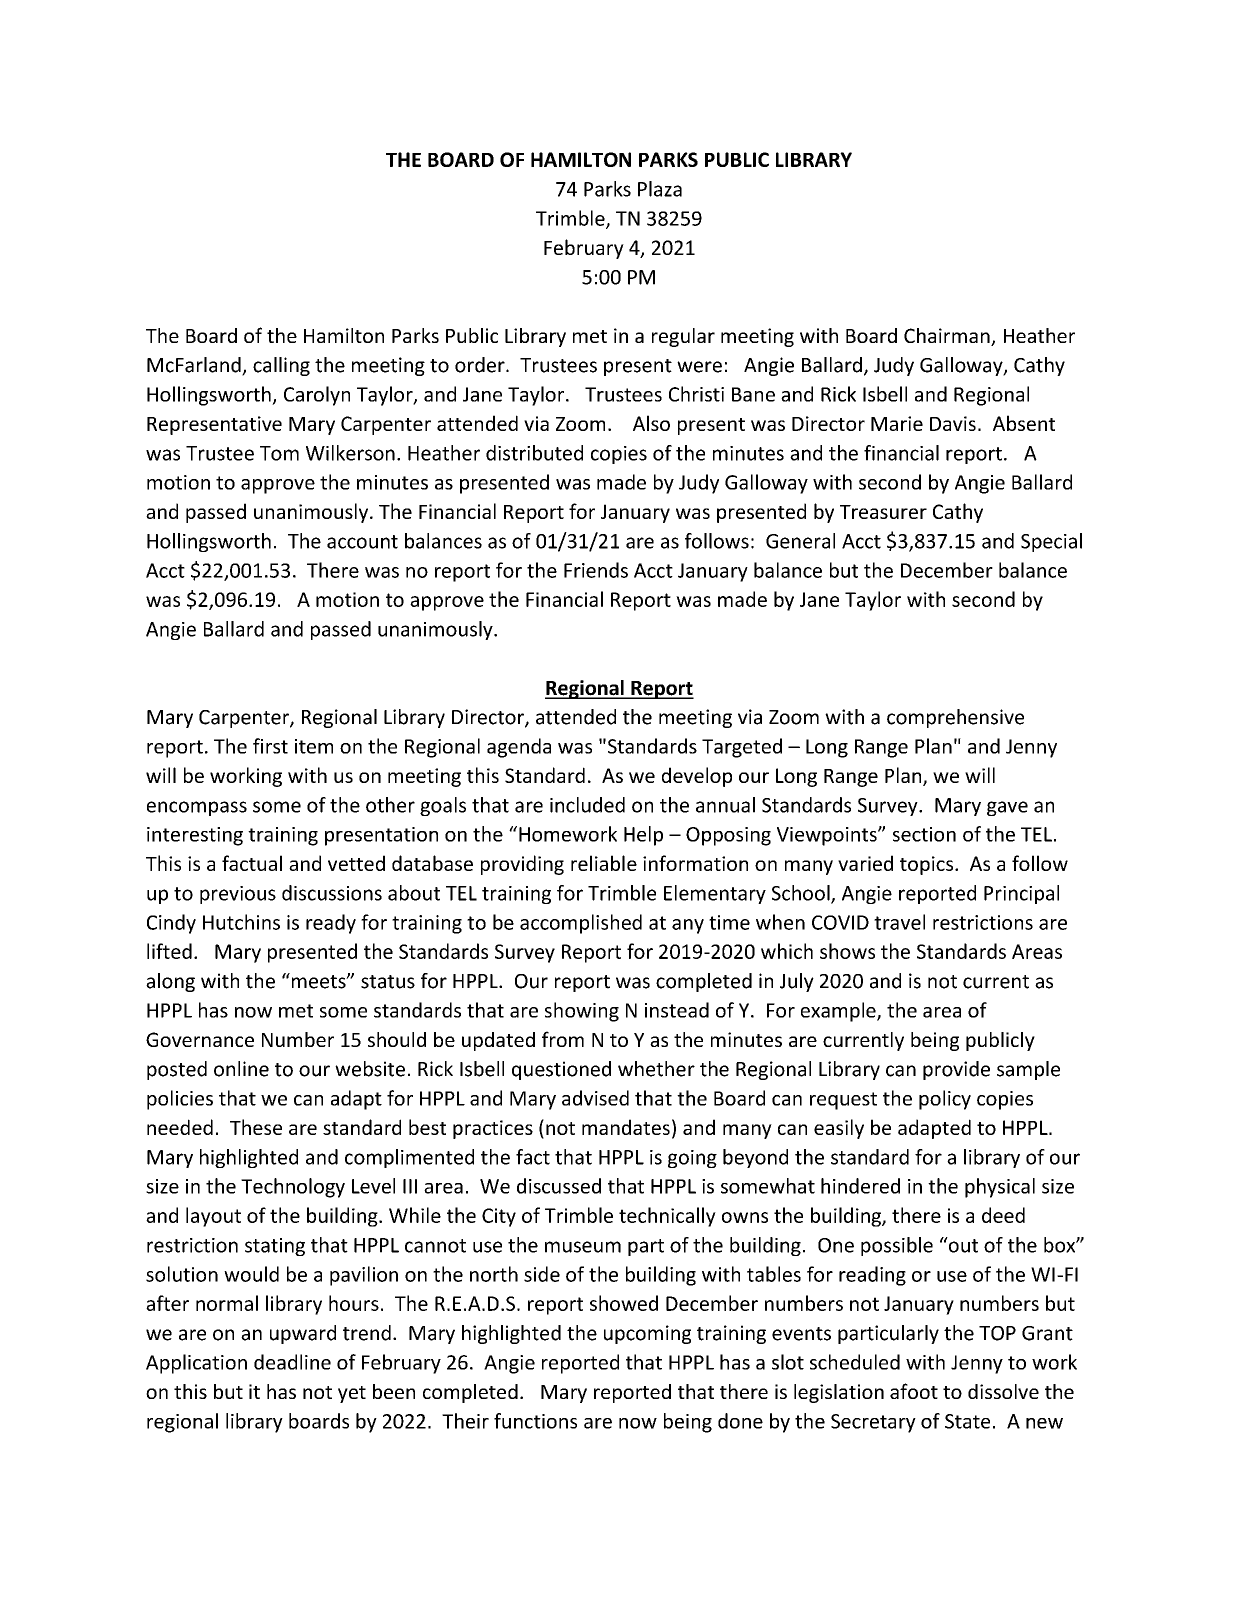 This document has width=1238, height=1603. What do you see at coordinates (270, 746) in the document?
I see `first` at bounding box center [270, 746].
